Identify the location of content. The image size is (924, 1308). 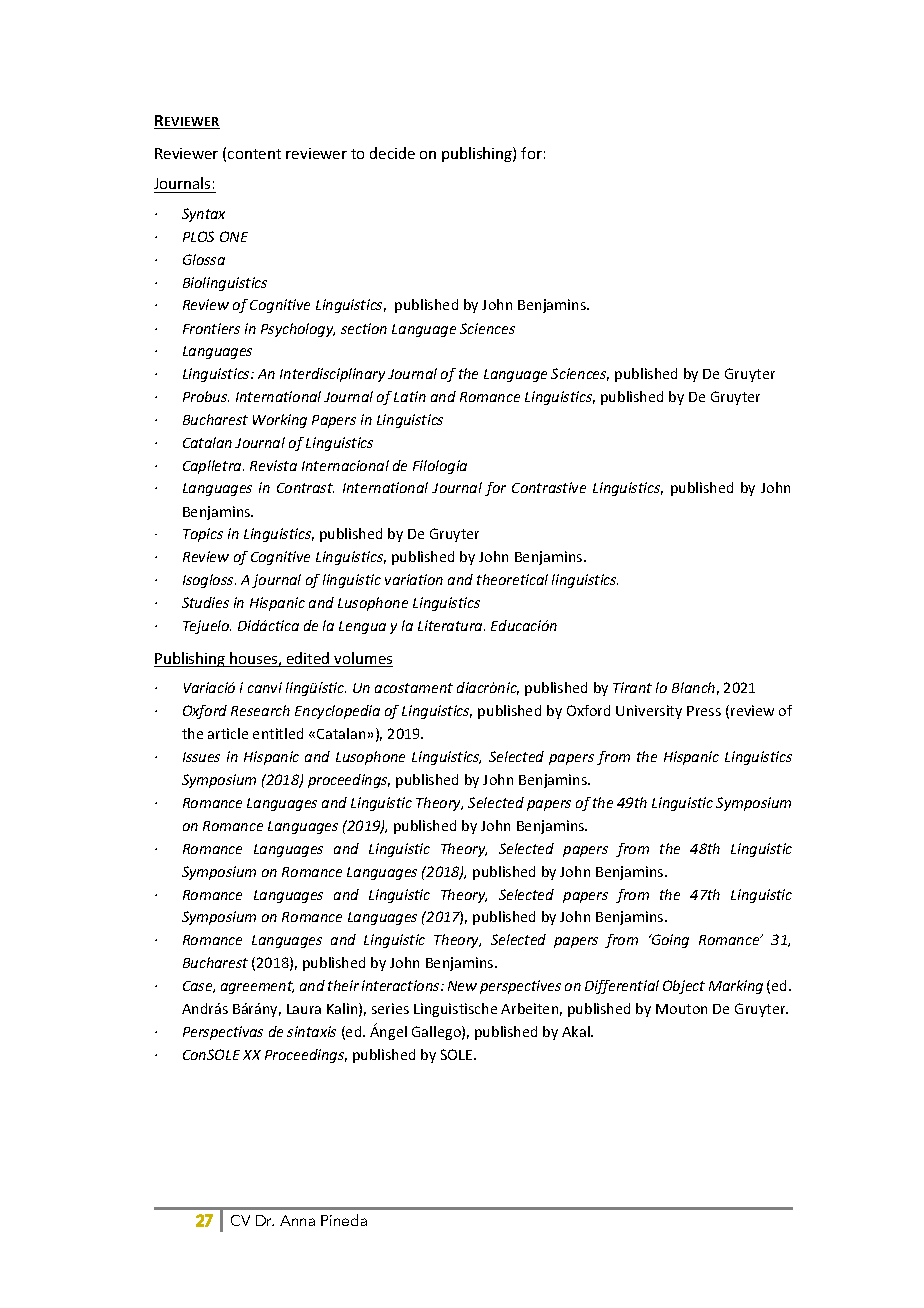
(254, 154).
